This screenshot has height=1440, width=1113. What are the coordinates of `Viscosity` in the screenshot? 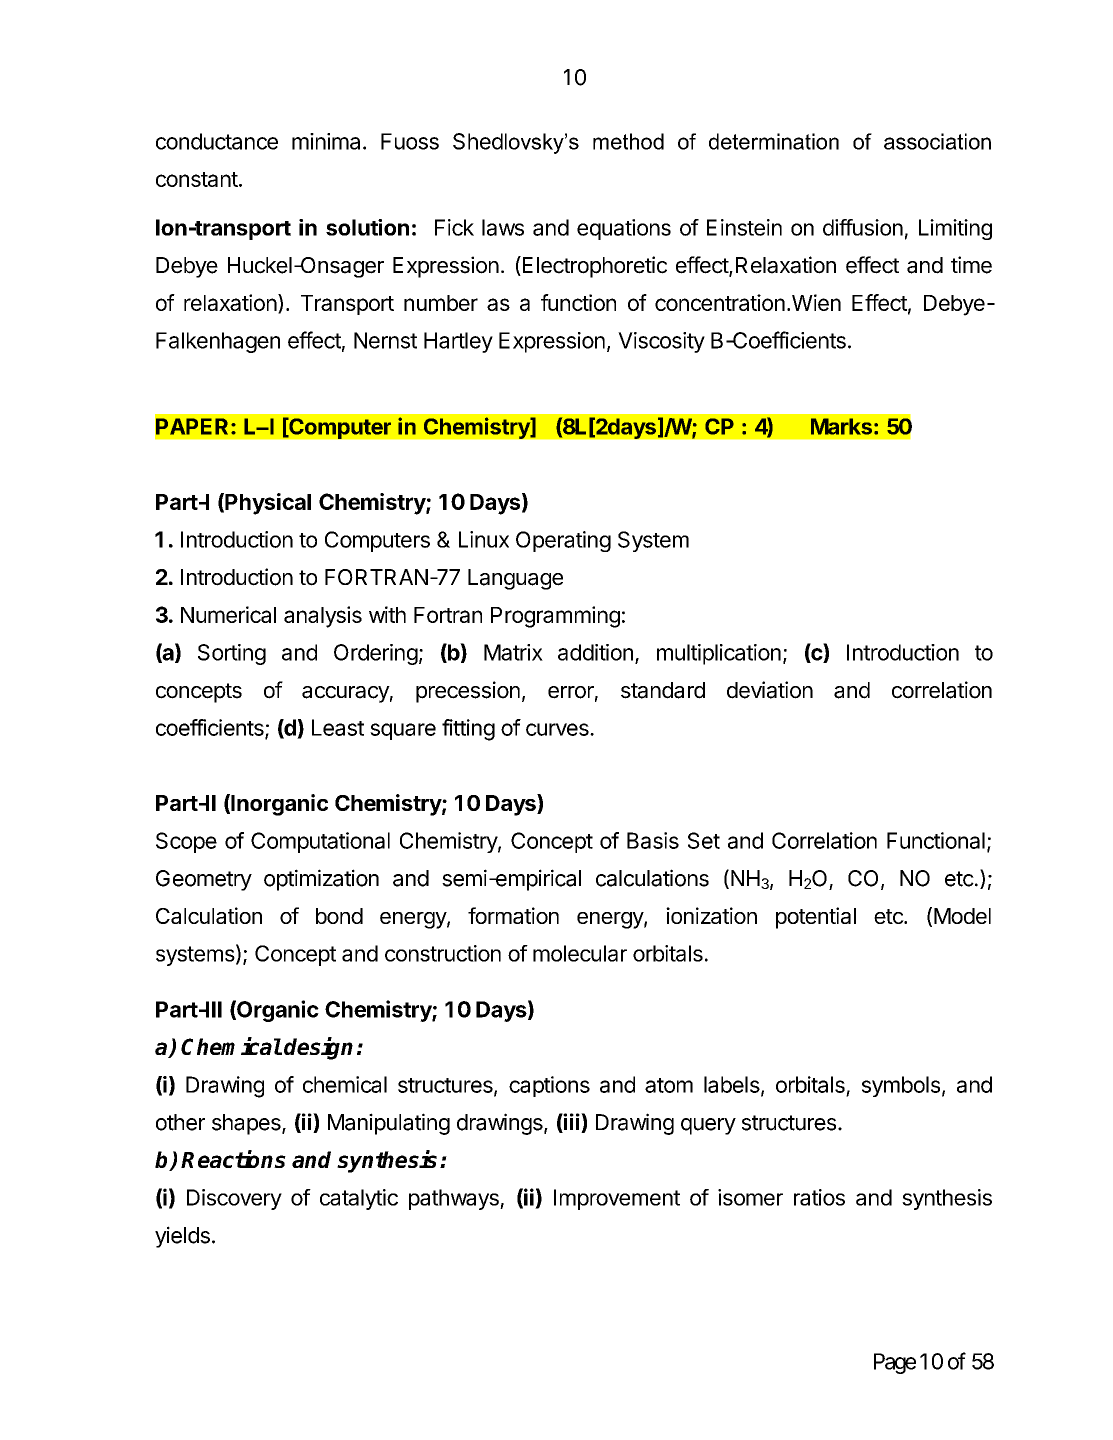 It's located at (661, 342).
